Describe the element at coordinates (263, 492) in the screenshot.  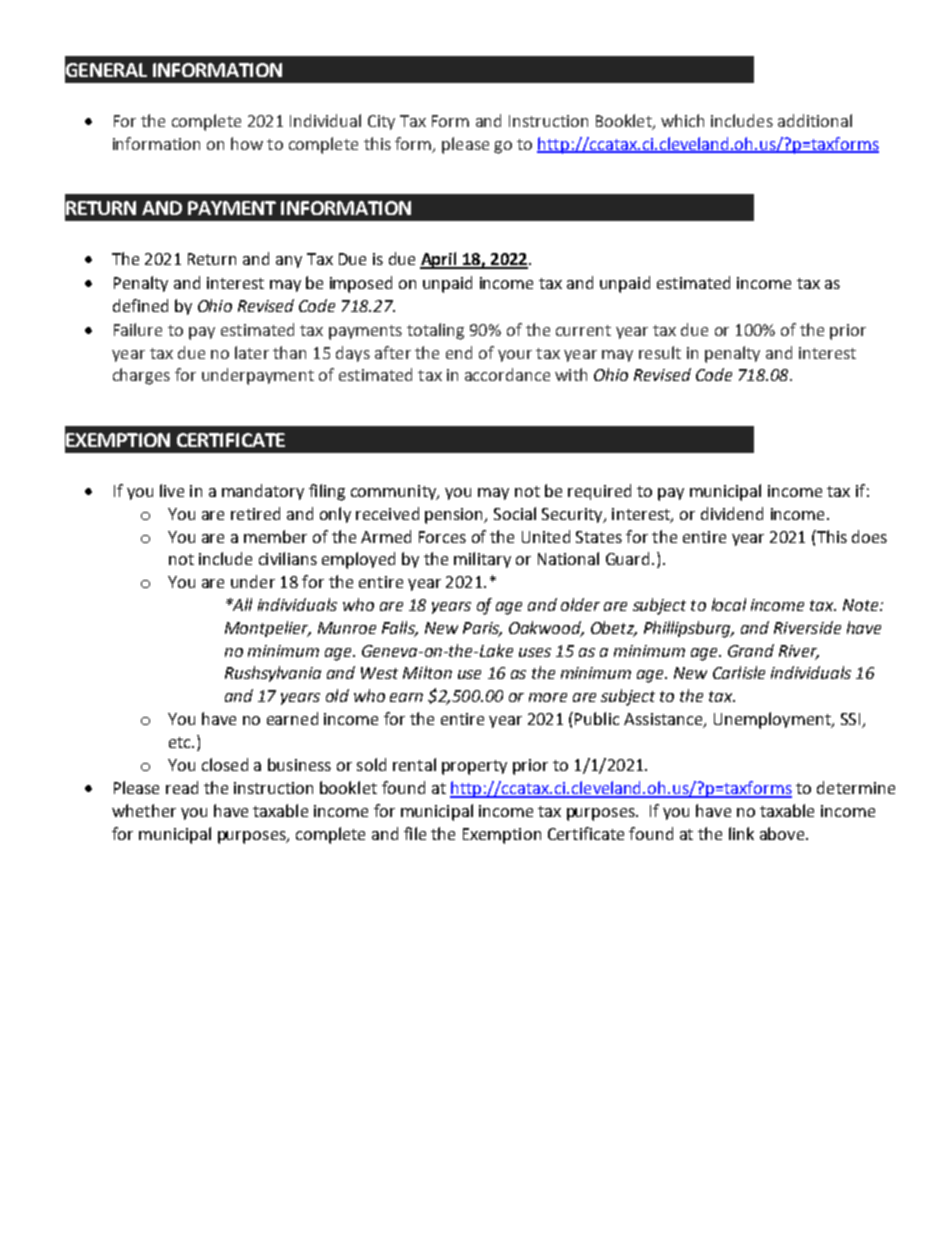
I see `mandatory` at that location.
